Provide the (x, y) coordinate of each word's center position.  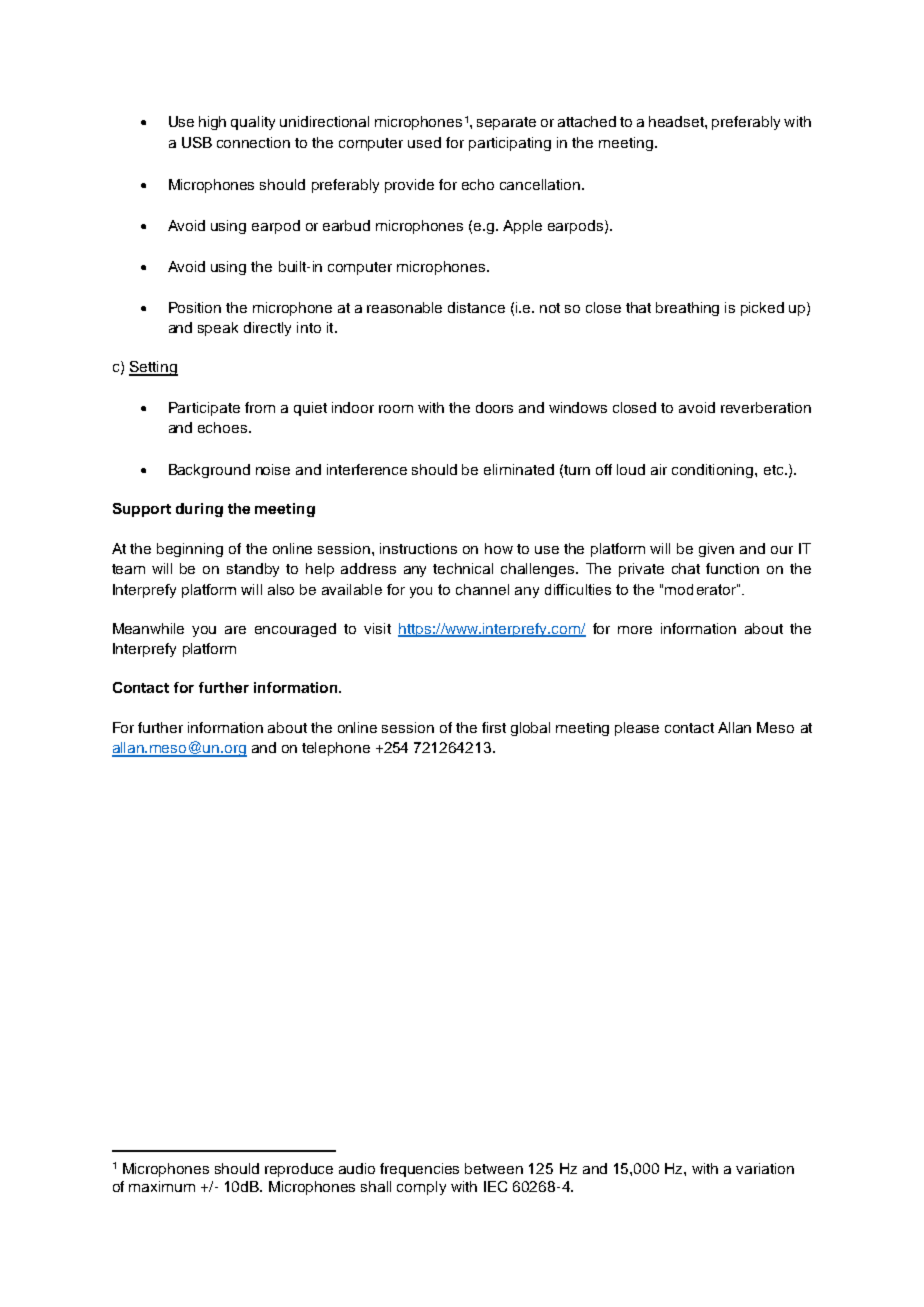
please (637, 729)
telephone (336, 749)
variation (765, 1168)
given (716, 550)
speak (218, 329)
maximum (162, 1186)
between (494, 1168)
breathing (687, 309)
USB (197, 142)
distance (476, 307)
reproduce (299, 1170)
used (424, 142)
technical (463, 568)
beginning (190, 550)
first (494, 727)
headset (677, 121)
